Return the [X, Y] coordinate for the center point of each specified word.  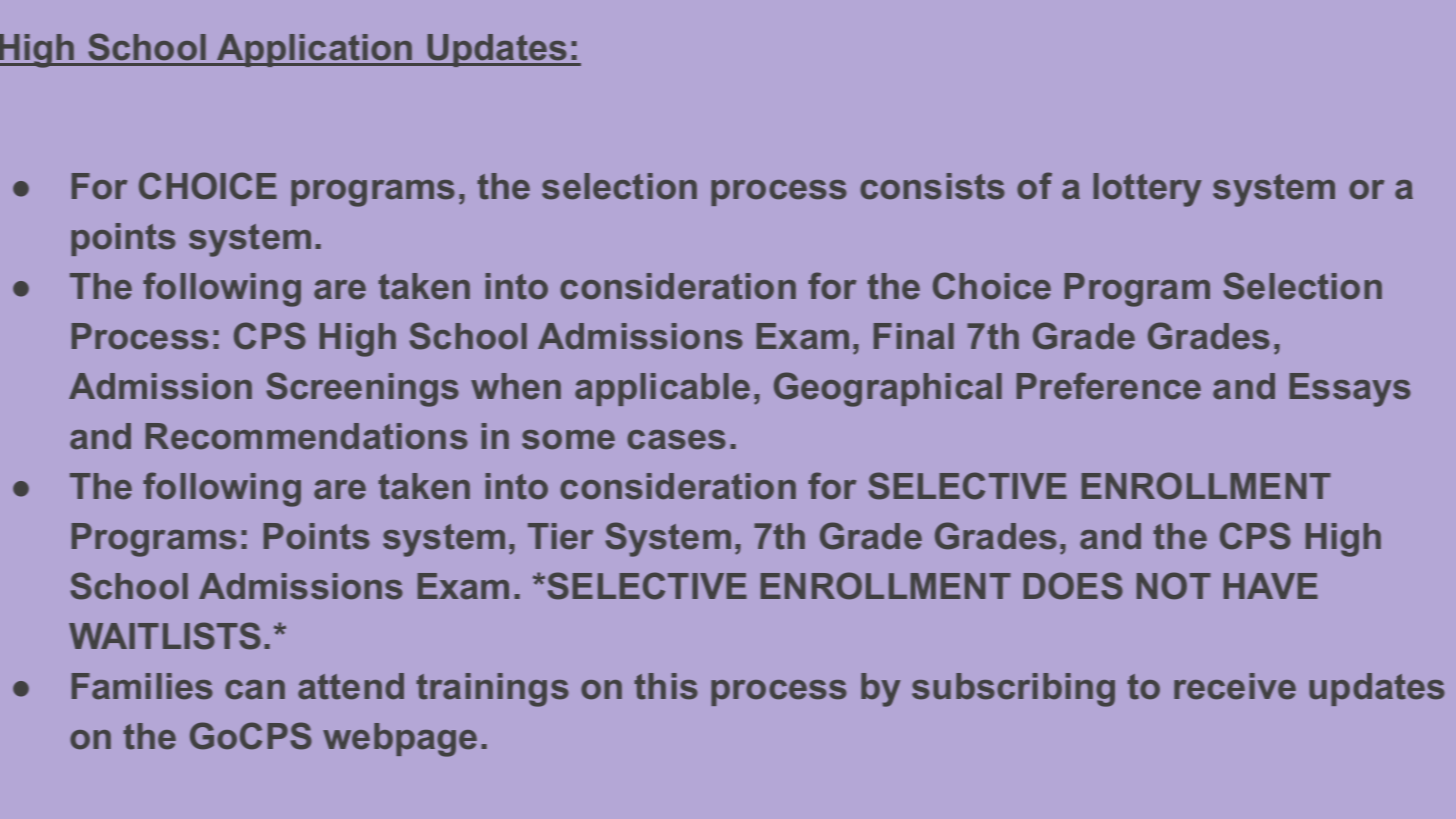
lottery [1147, 190]
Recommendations [307, 436]
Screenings [362, 389]
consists [932, 186]
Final [914, 336]
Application [315, 50]
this [666, 686]
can [255, 690]
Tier [560, 536]
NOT [1174, 586]
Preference [1109, 386]
